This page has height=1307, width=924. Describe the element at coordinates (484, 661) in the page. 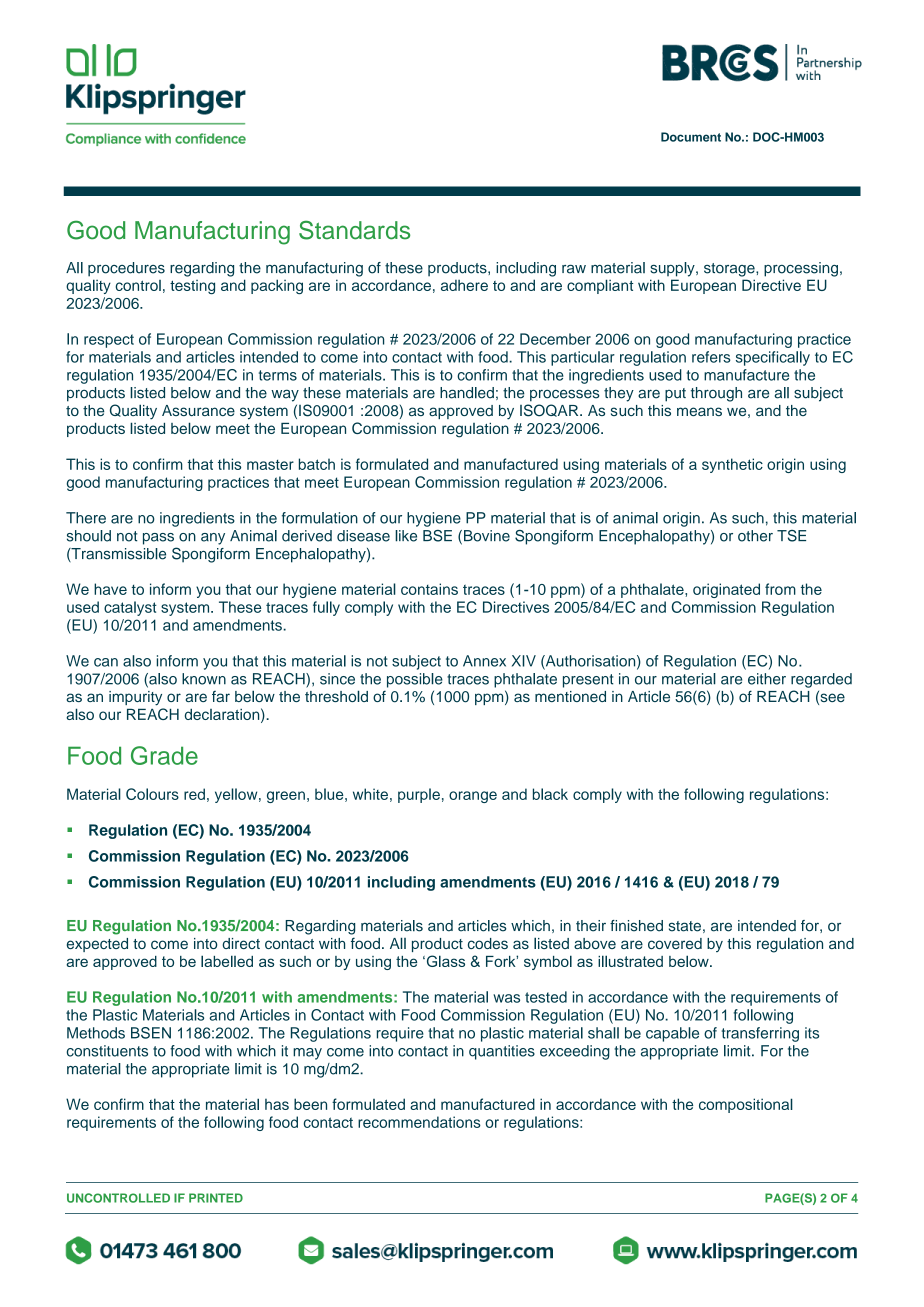

I see `Annex` at that location.
